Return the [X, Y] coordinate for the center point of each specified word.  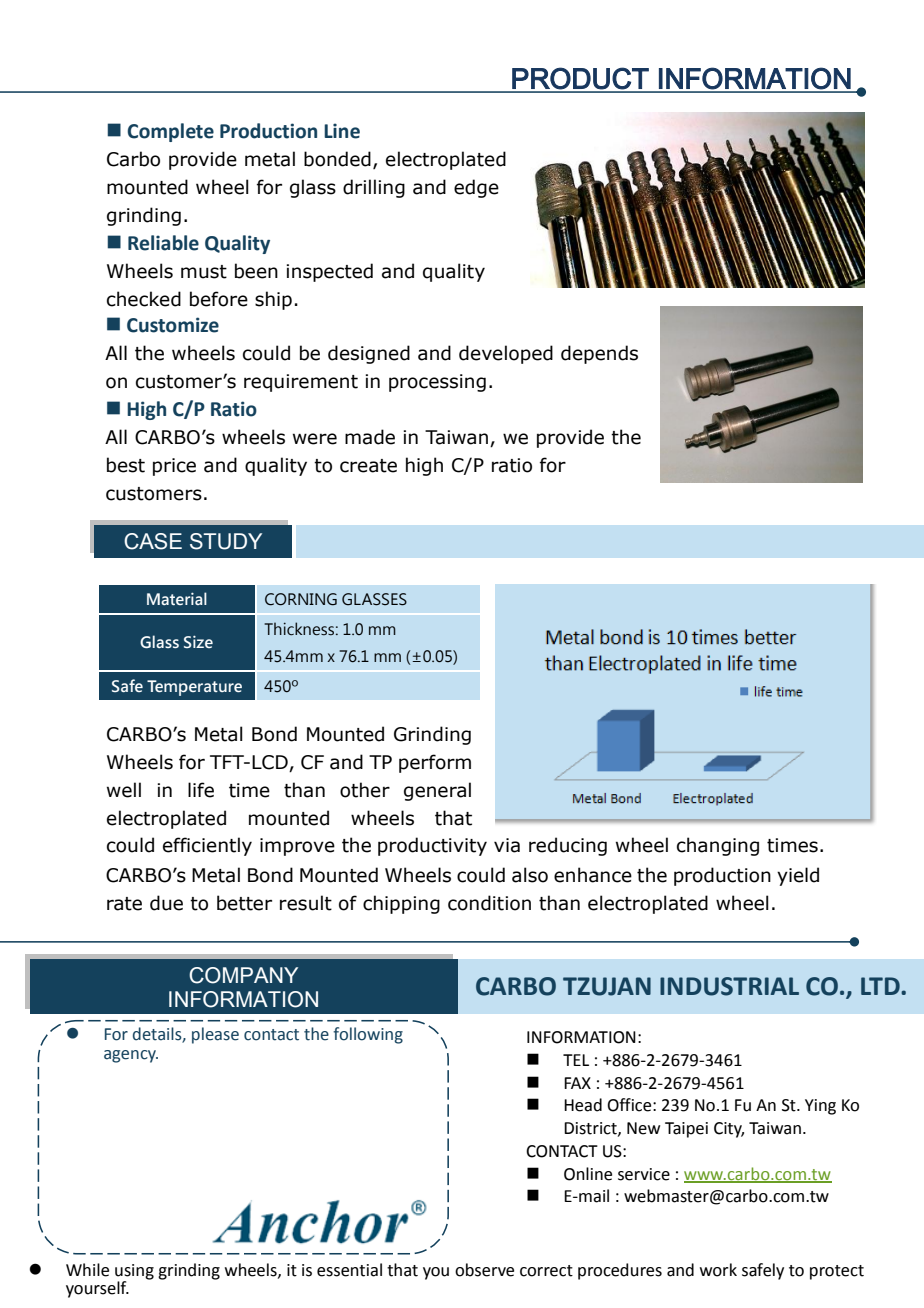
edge [476, 188]
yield [798, 876]
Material [177, 598]
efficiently [207, 846]
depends [599, 354]
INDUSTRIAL [729, 986]
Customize [173, 325]
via [507, 845]
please [215, 1035]
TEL [576, 1060]
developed [506, 354]
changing [718, 846]
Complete [170, 132]
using [134, 1272]
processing [437, 383]
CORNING [301, 599]
